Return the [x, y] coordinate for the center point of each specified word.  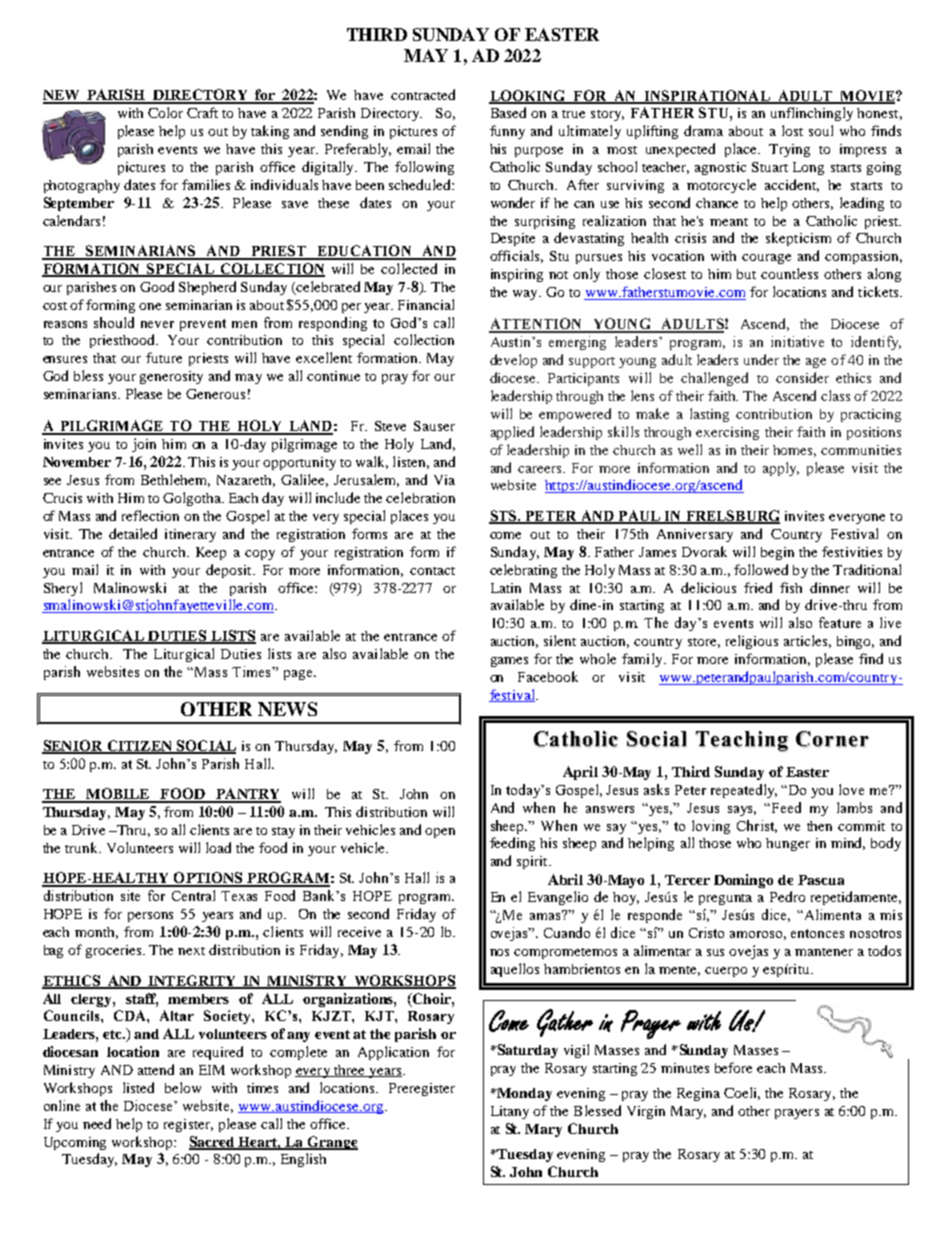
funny [507, 132]
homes [794, 451]
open [440, 833]
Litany [510, 1112]
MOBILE [118, 795]
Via [444, 480]
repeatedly [744, 791]
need [97, 1123]
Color [165, 112]
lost [792, 130]
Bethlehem [175, 480]
